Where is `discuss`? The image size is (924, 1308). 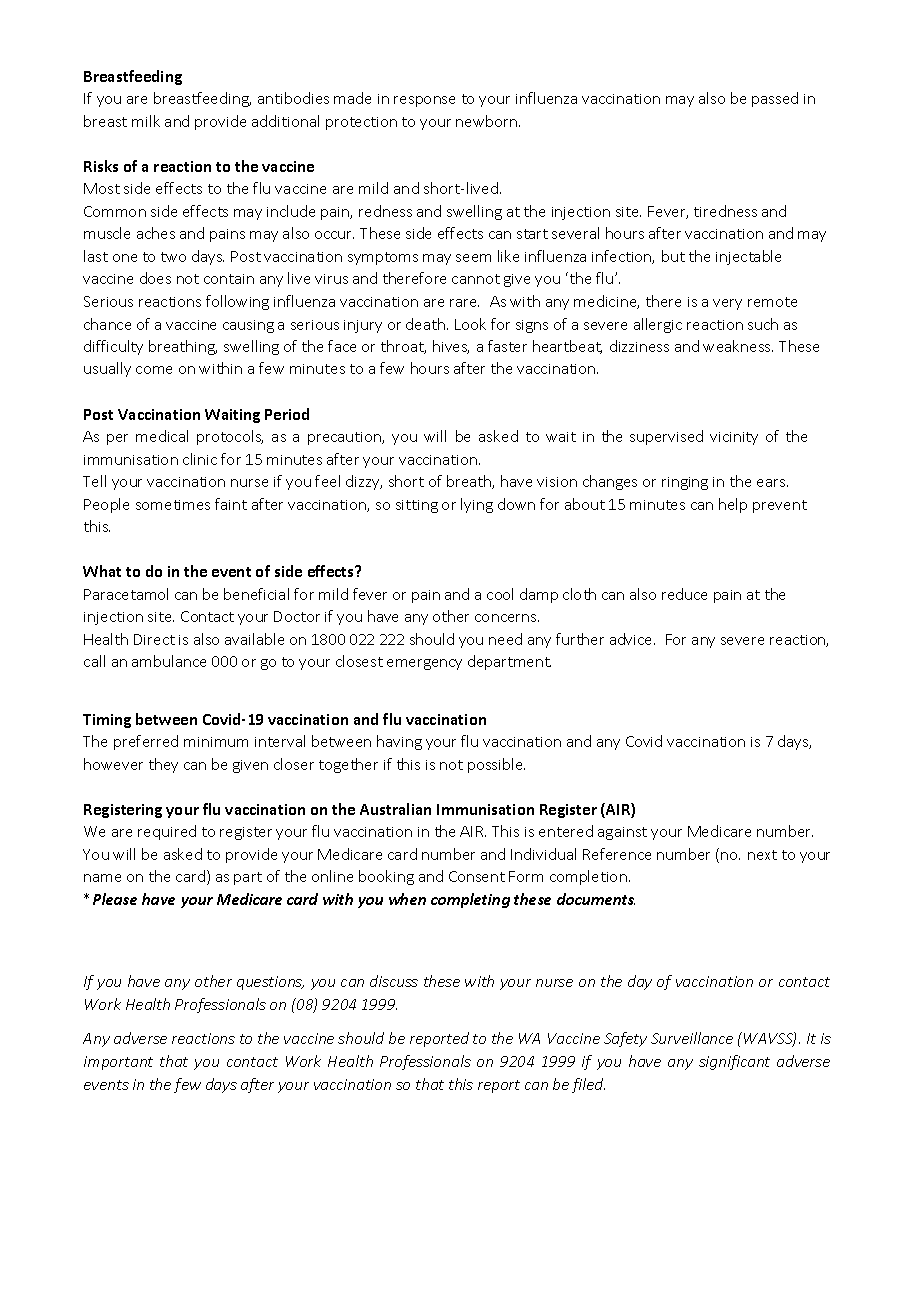 discuss is located at coordinates (394, 981).
